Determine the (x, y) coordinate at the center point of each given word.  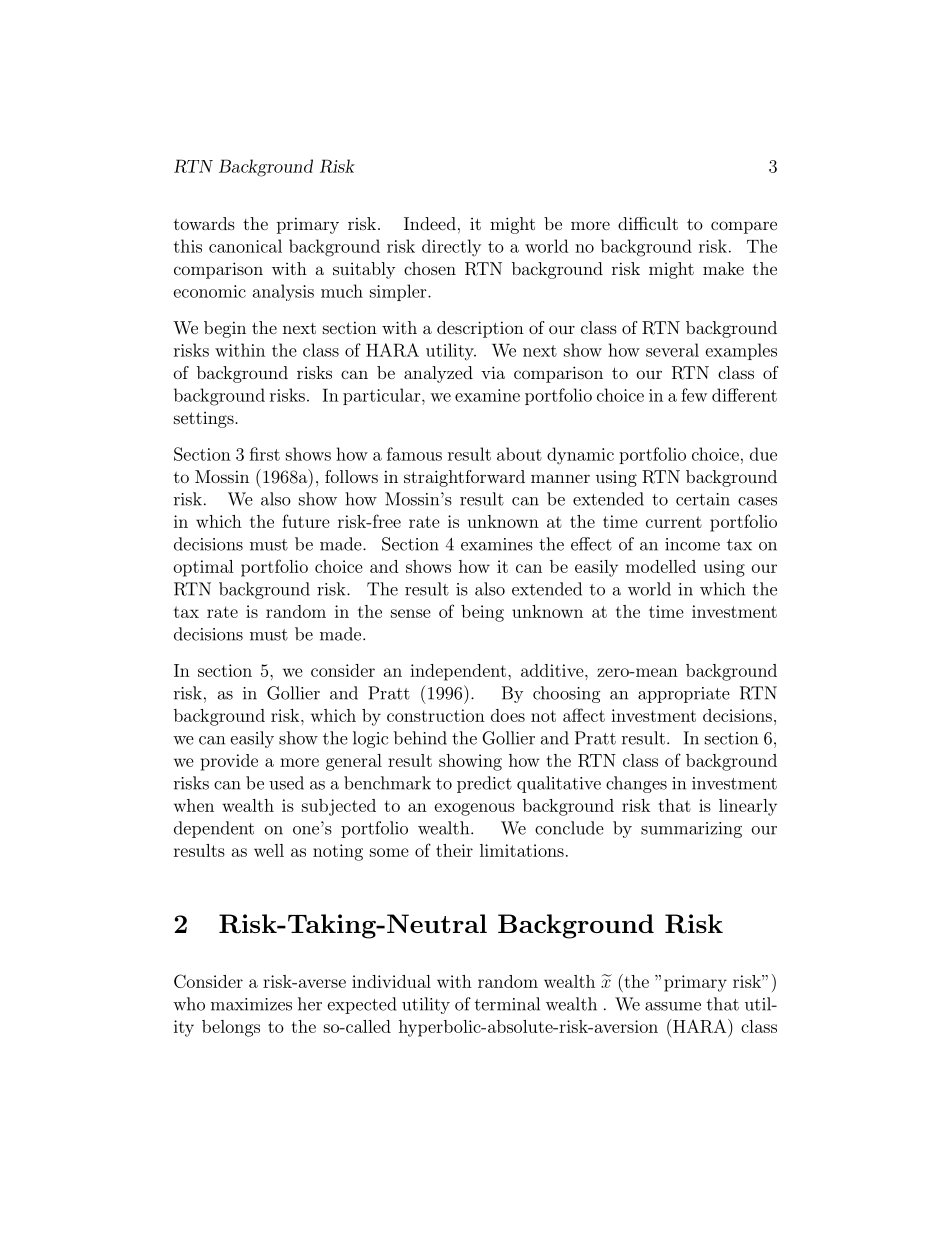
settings (205, 420)
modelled (661, 566)
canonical (245, 246)
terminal (507, 1004)
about (519, 454)
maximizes (251, 1004)
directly (451, 248)
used (286, 783)
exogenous (474, 809)
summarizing (691, 830)
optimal (203, 568)
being (482, 613)
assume (673, 1006)
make (723, 268)
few (694, 395)
